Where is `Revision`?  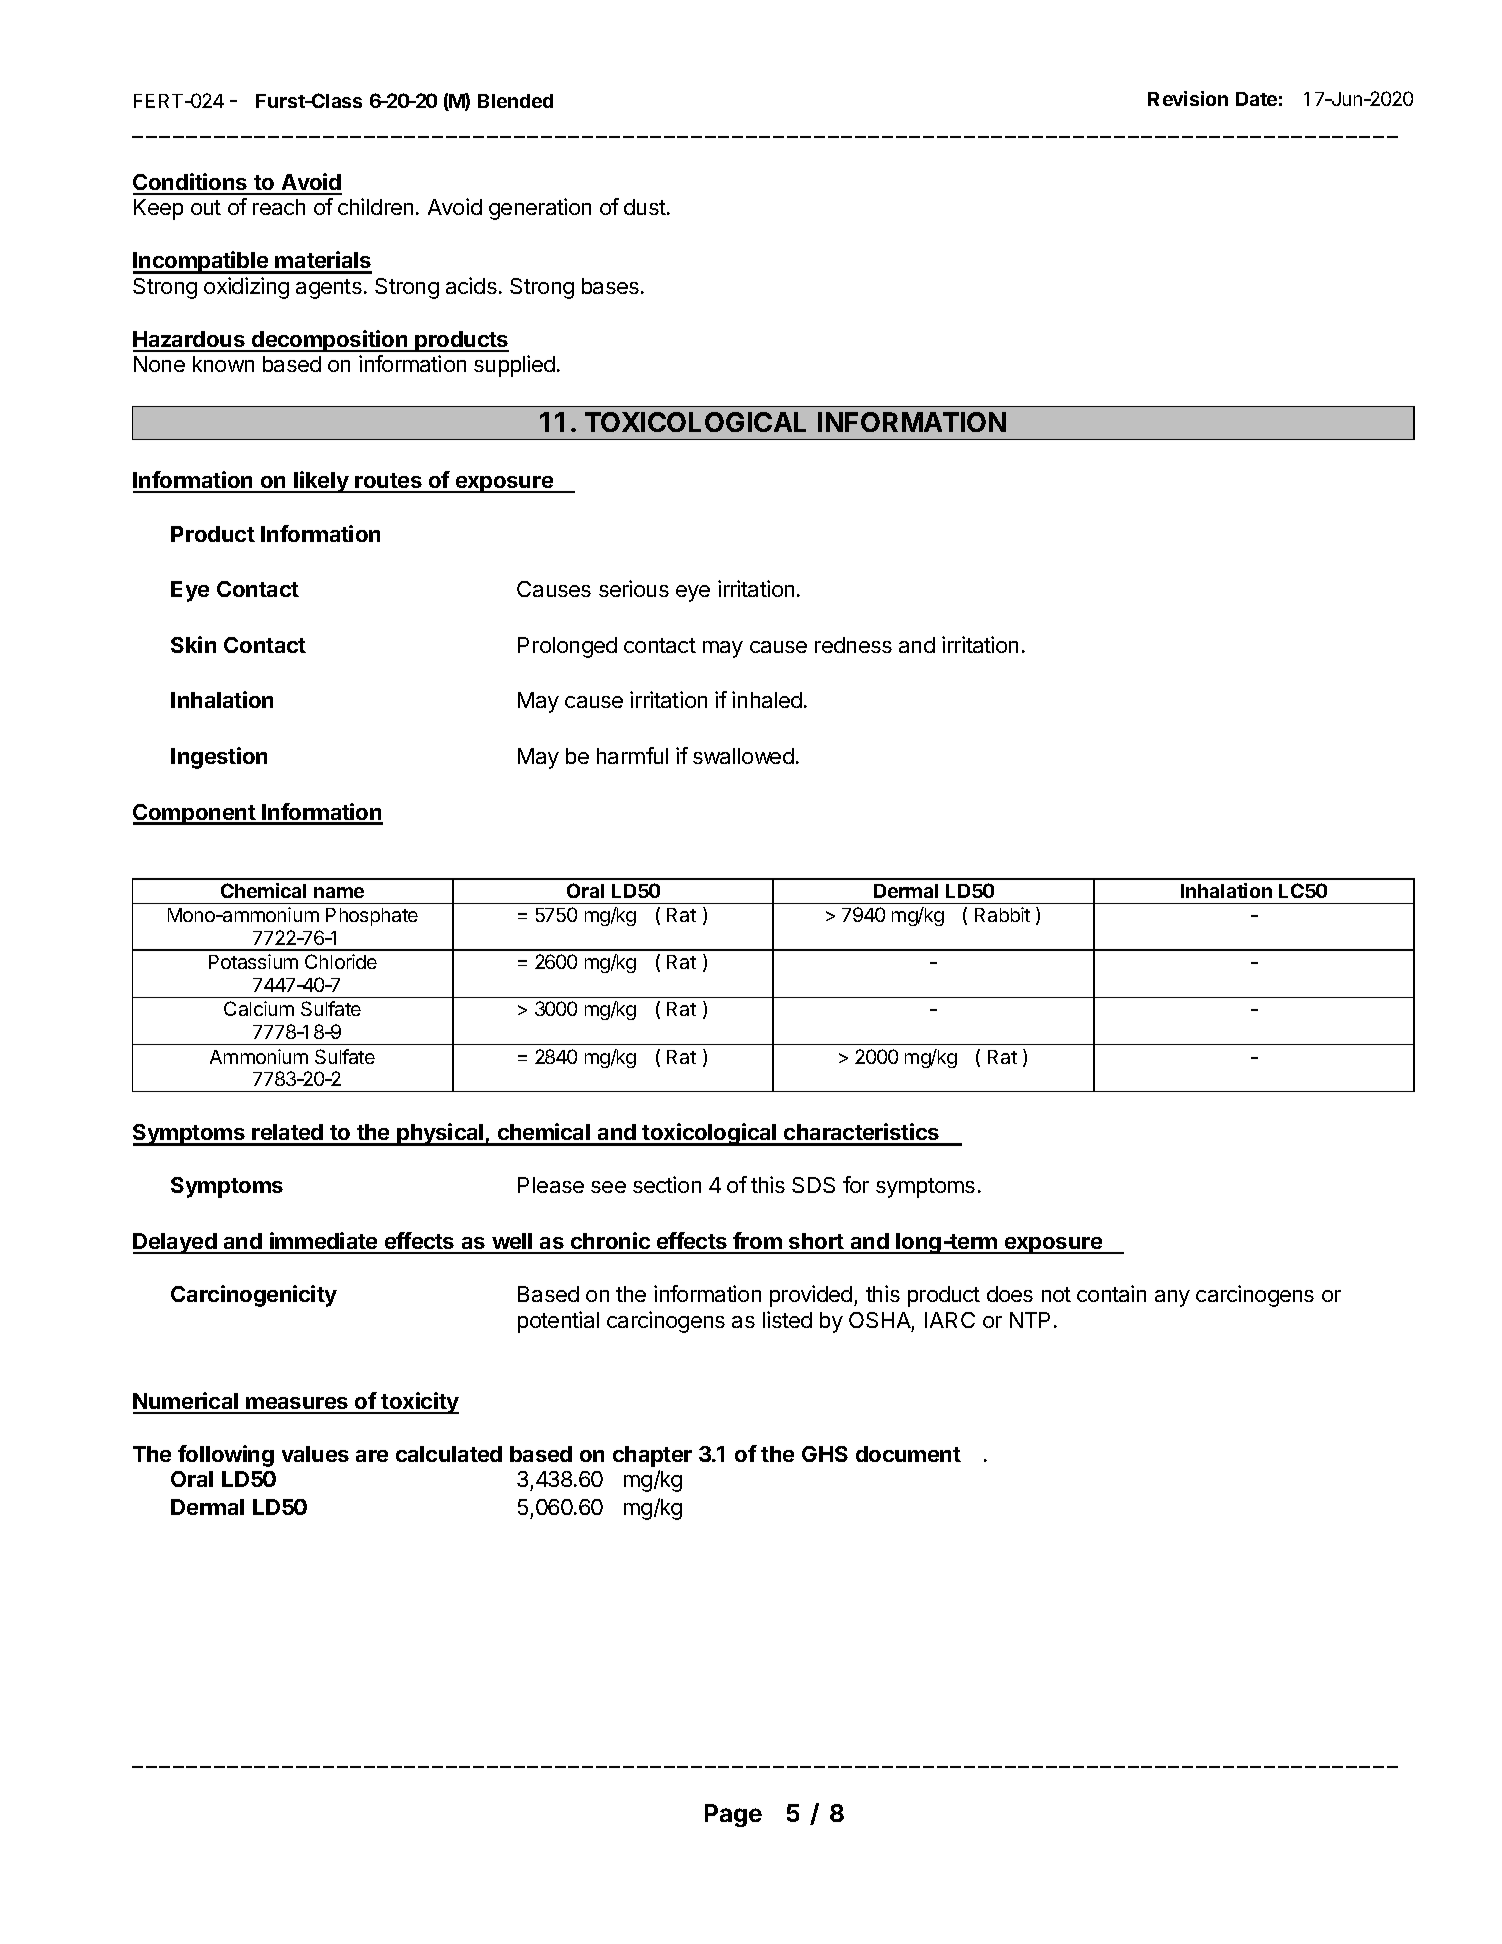
Revision is located at coordinates (1188, 98).
